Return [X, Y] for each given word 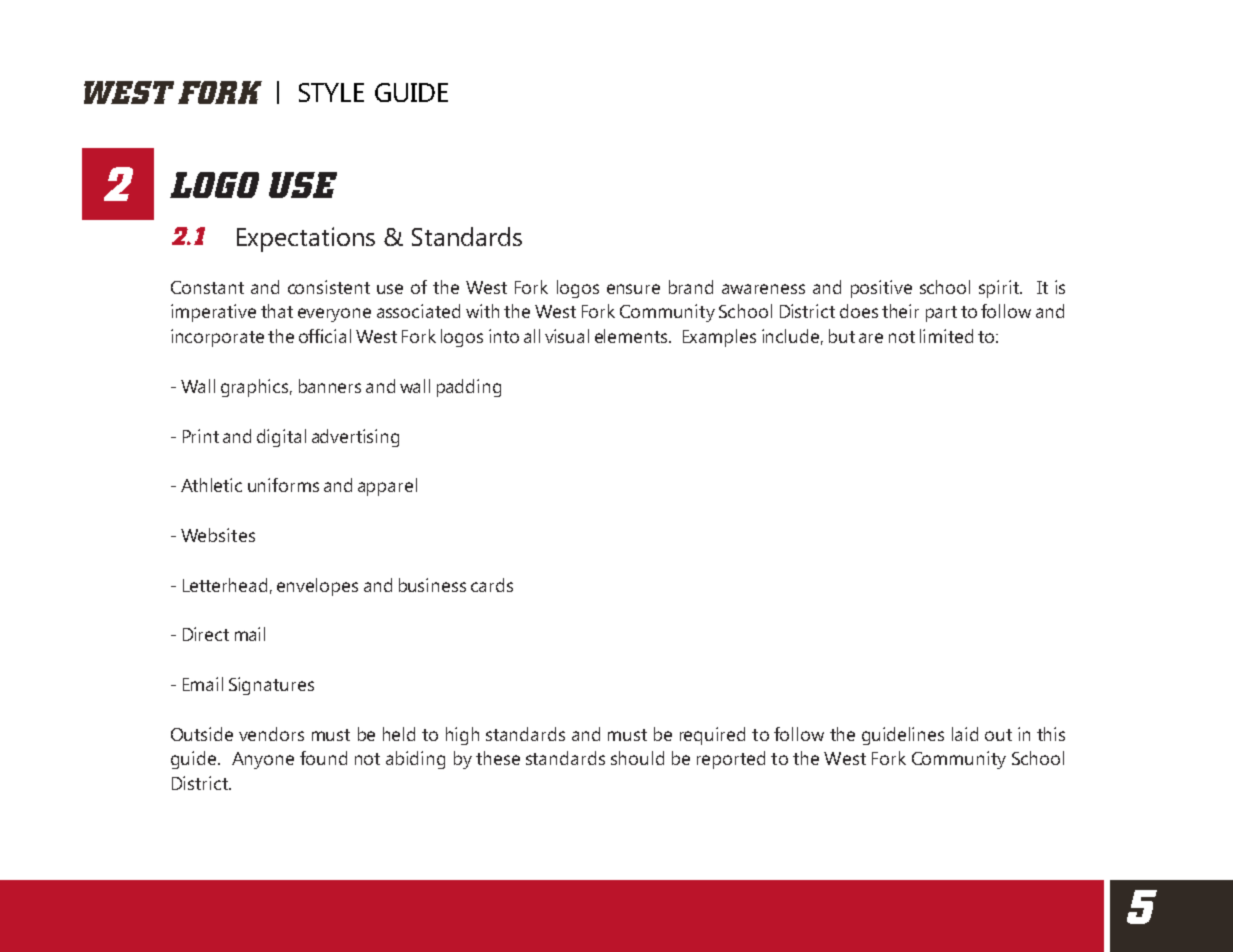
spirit [1000, 289]
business [432, 585]
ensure [633, 289]
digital [281, 438]
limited [946, 336]
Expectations [306, 239]
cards [492, 585]
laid [965, 734]
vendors [271, 734]
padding [469, 388]
